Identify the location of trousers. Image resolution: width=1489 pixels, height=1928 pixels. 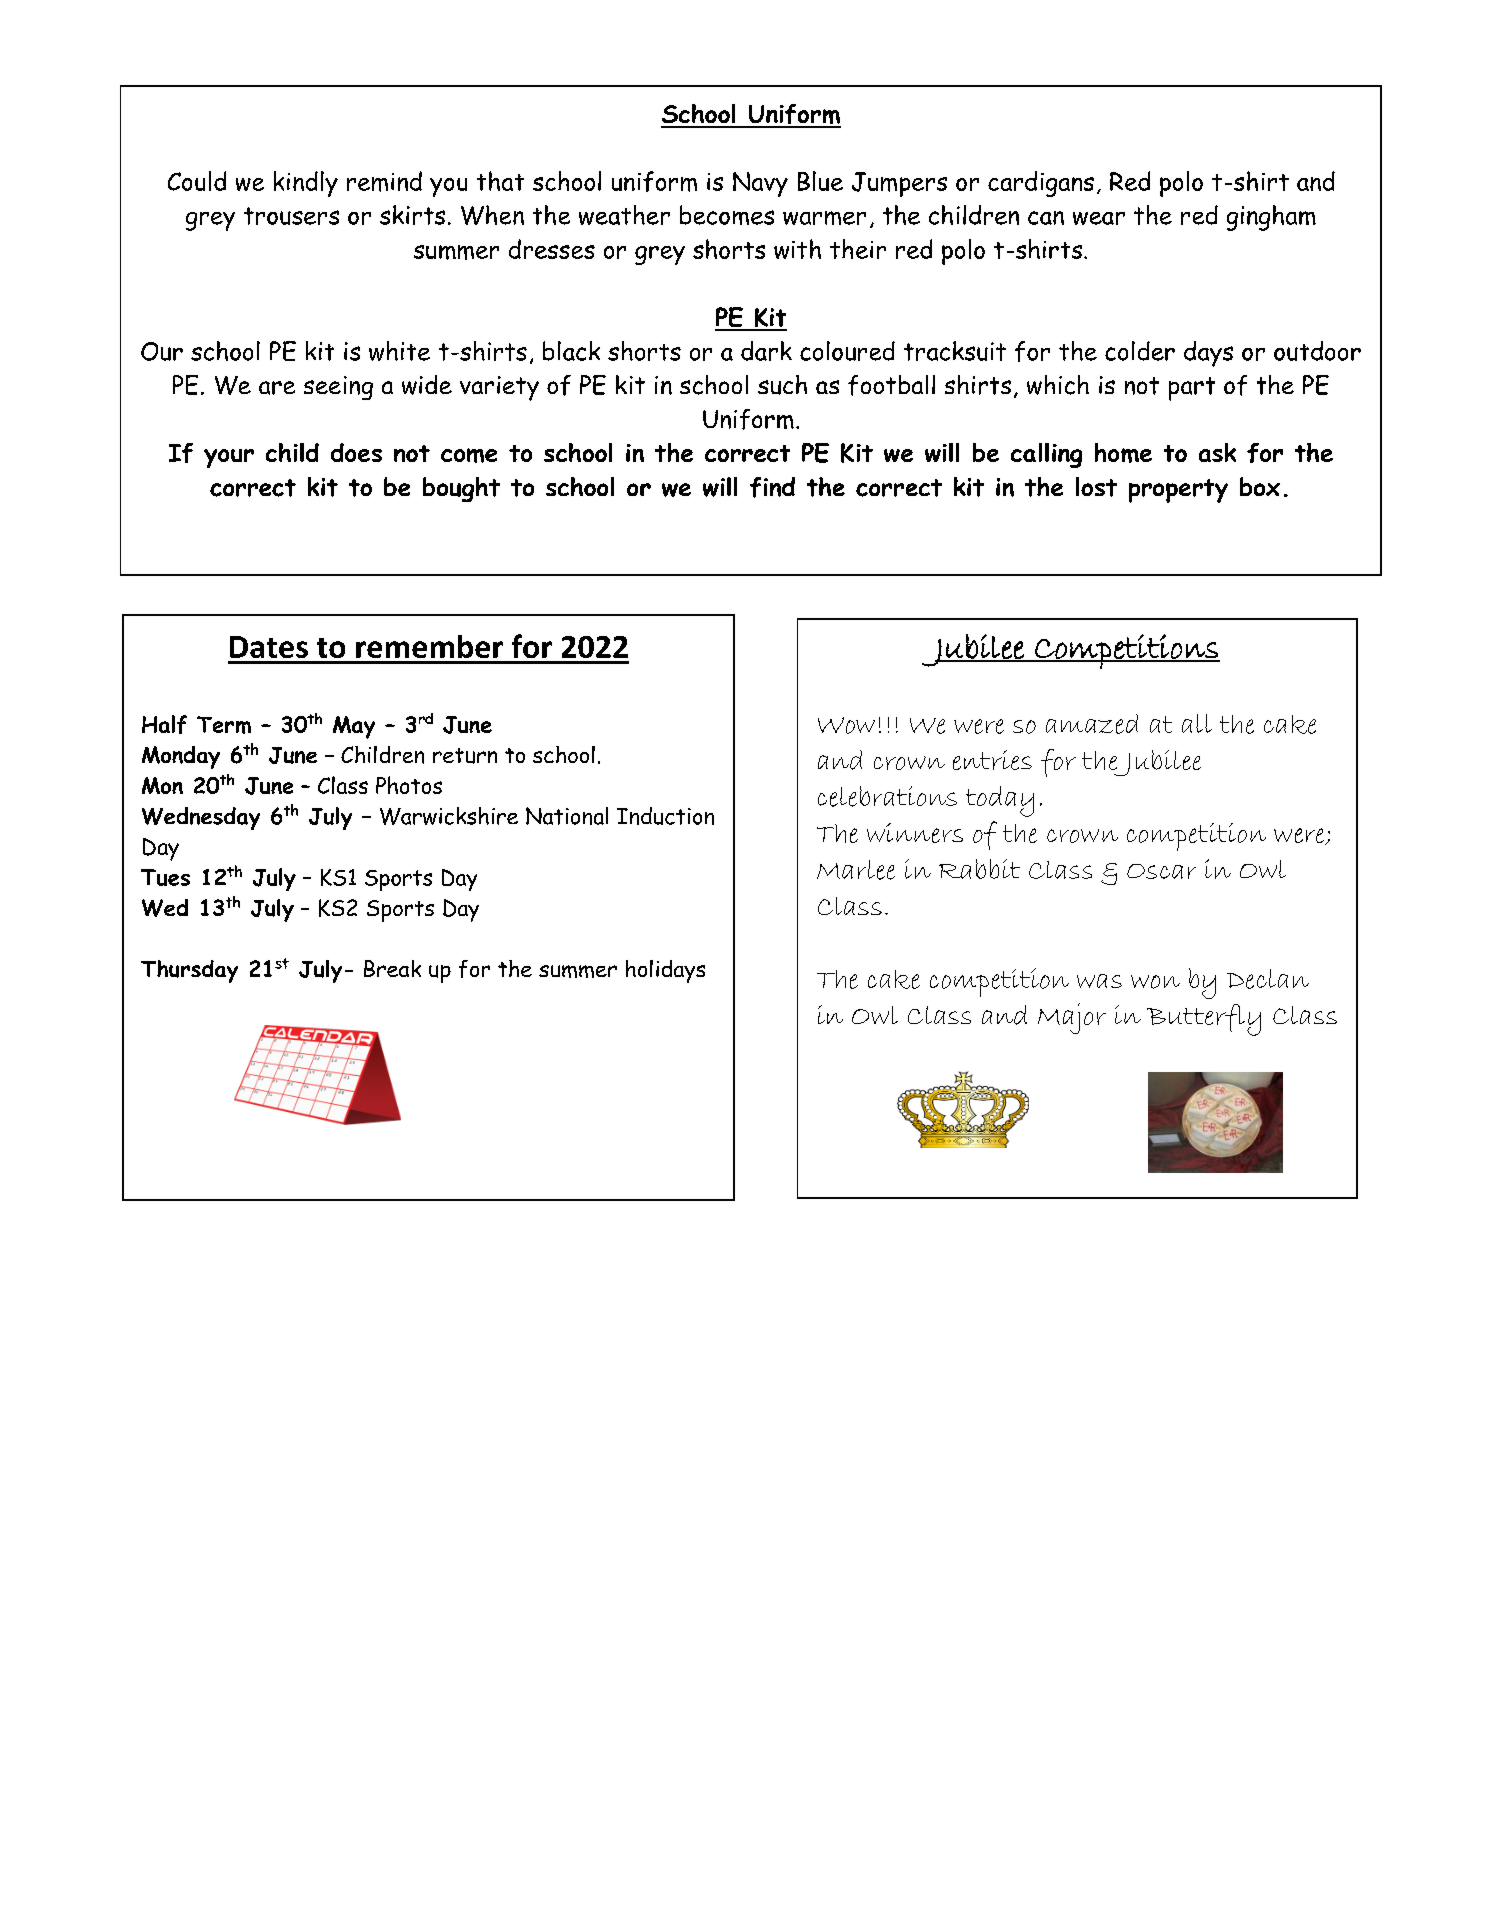
(291, 216).
